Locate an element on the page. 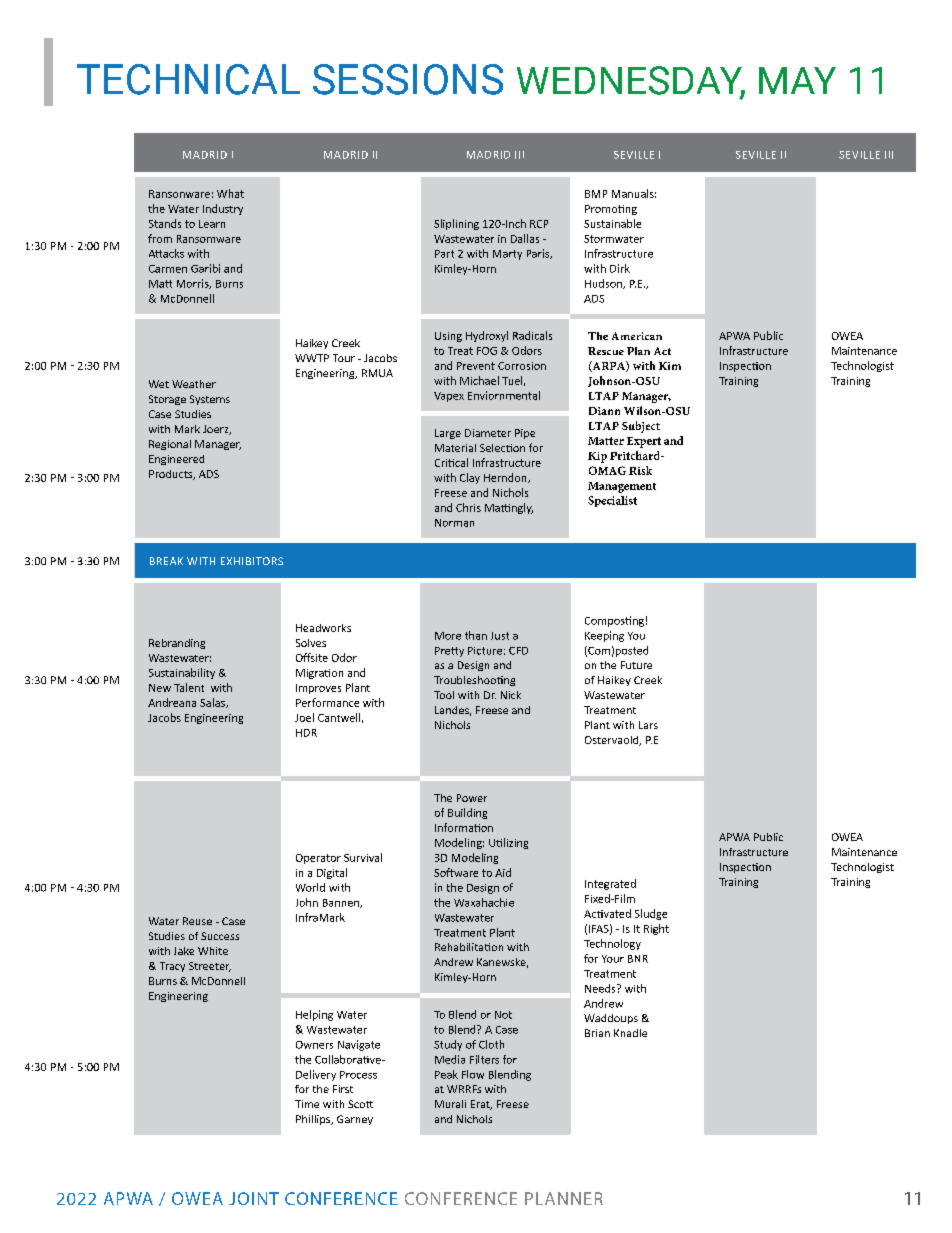 Image resolution: width=952 pixels, height=1233 pixels. MAY is located at coordinates (797, 80).
